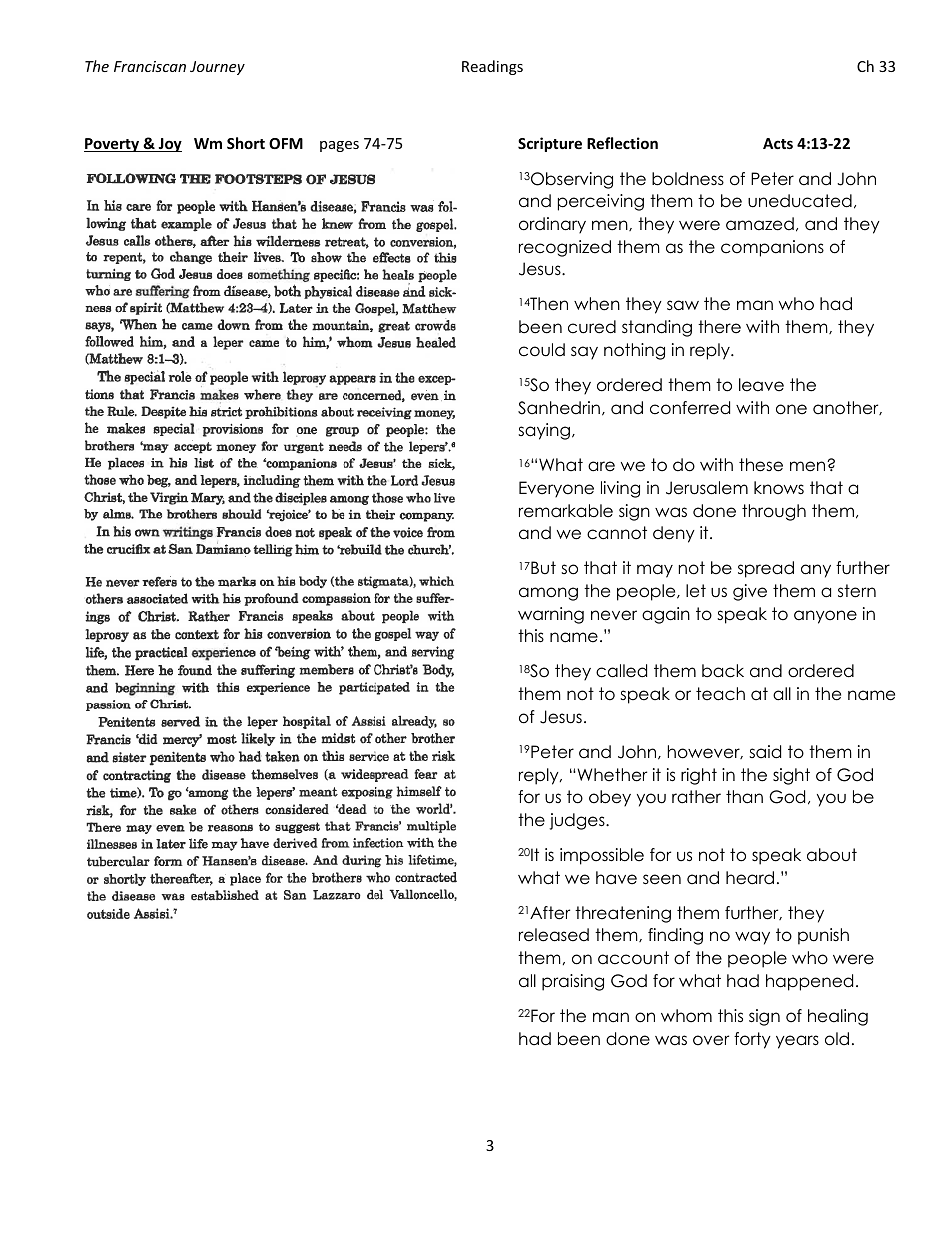 The height and width of the page is (1233, 952). I want to click on Journey, so click(217, 68).
